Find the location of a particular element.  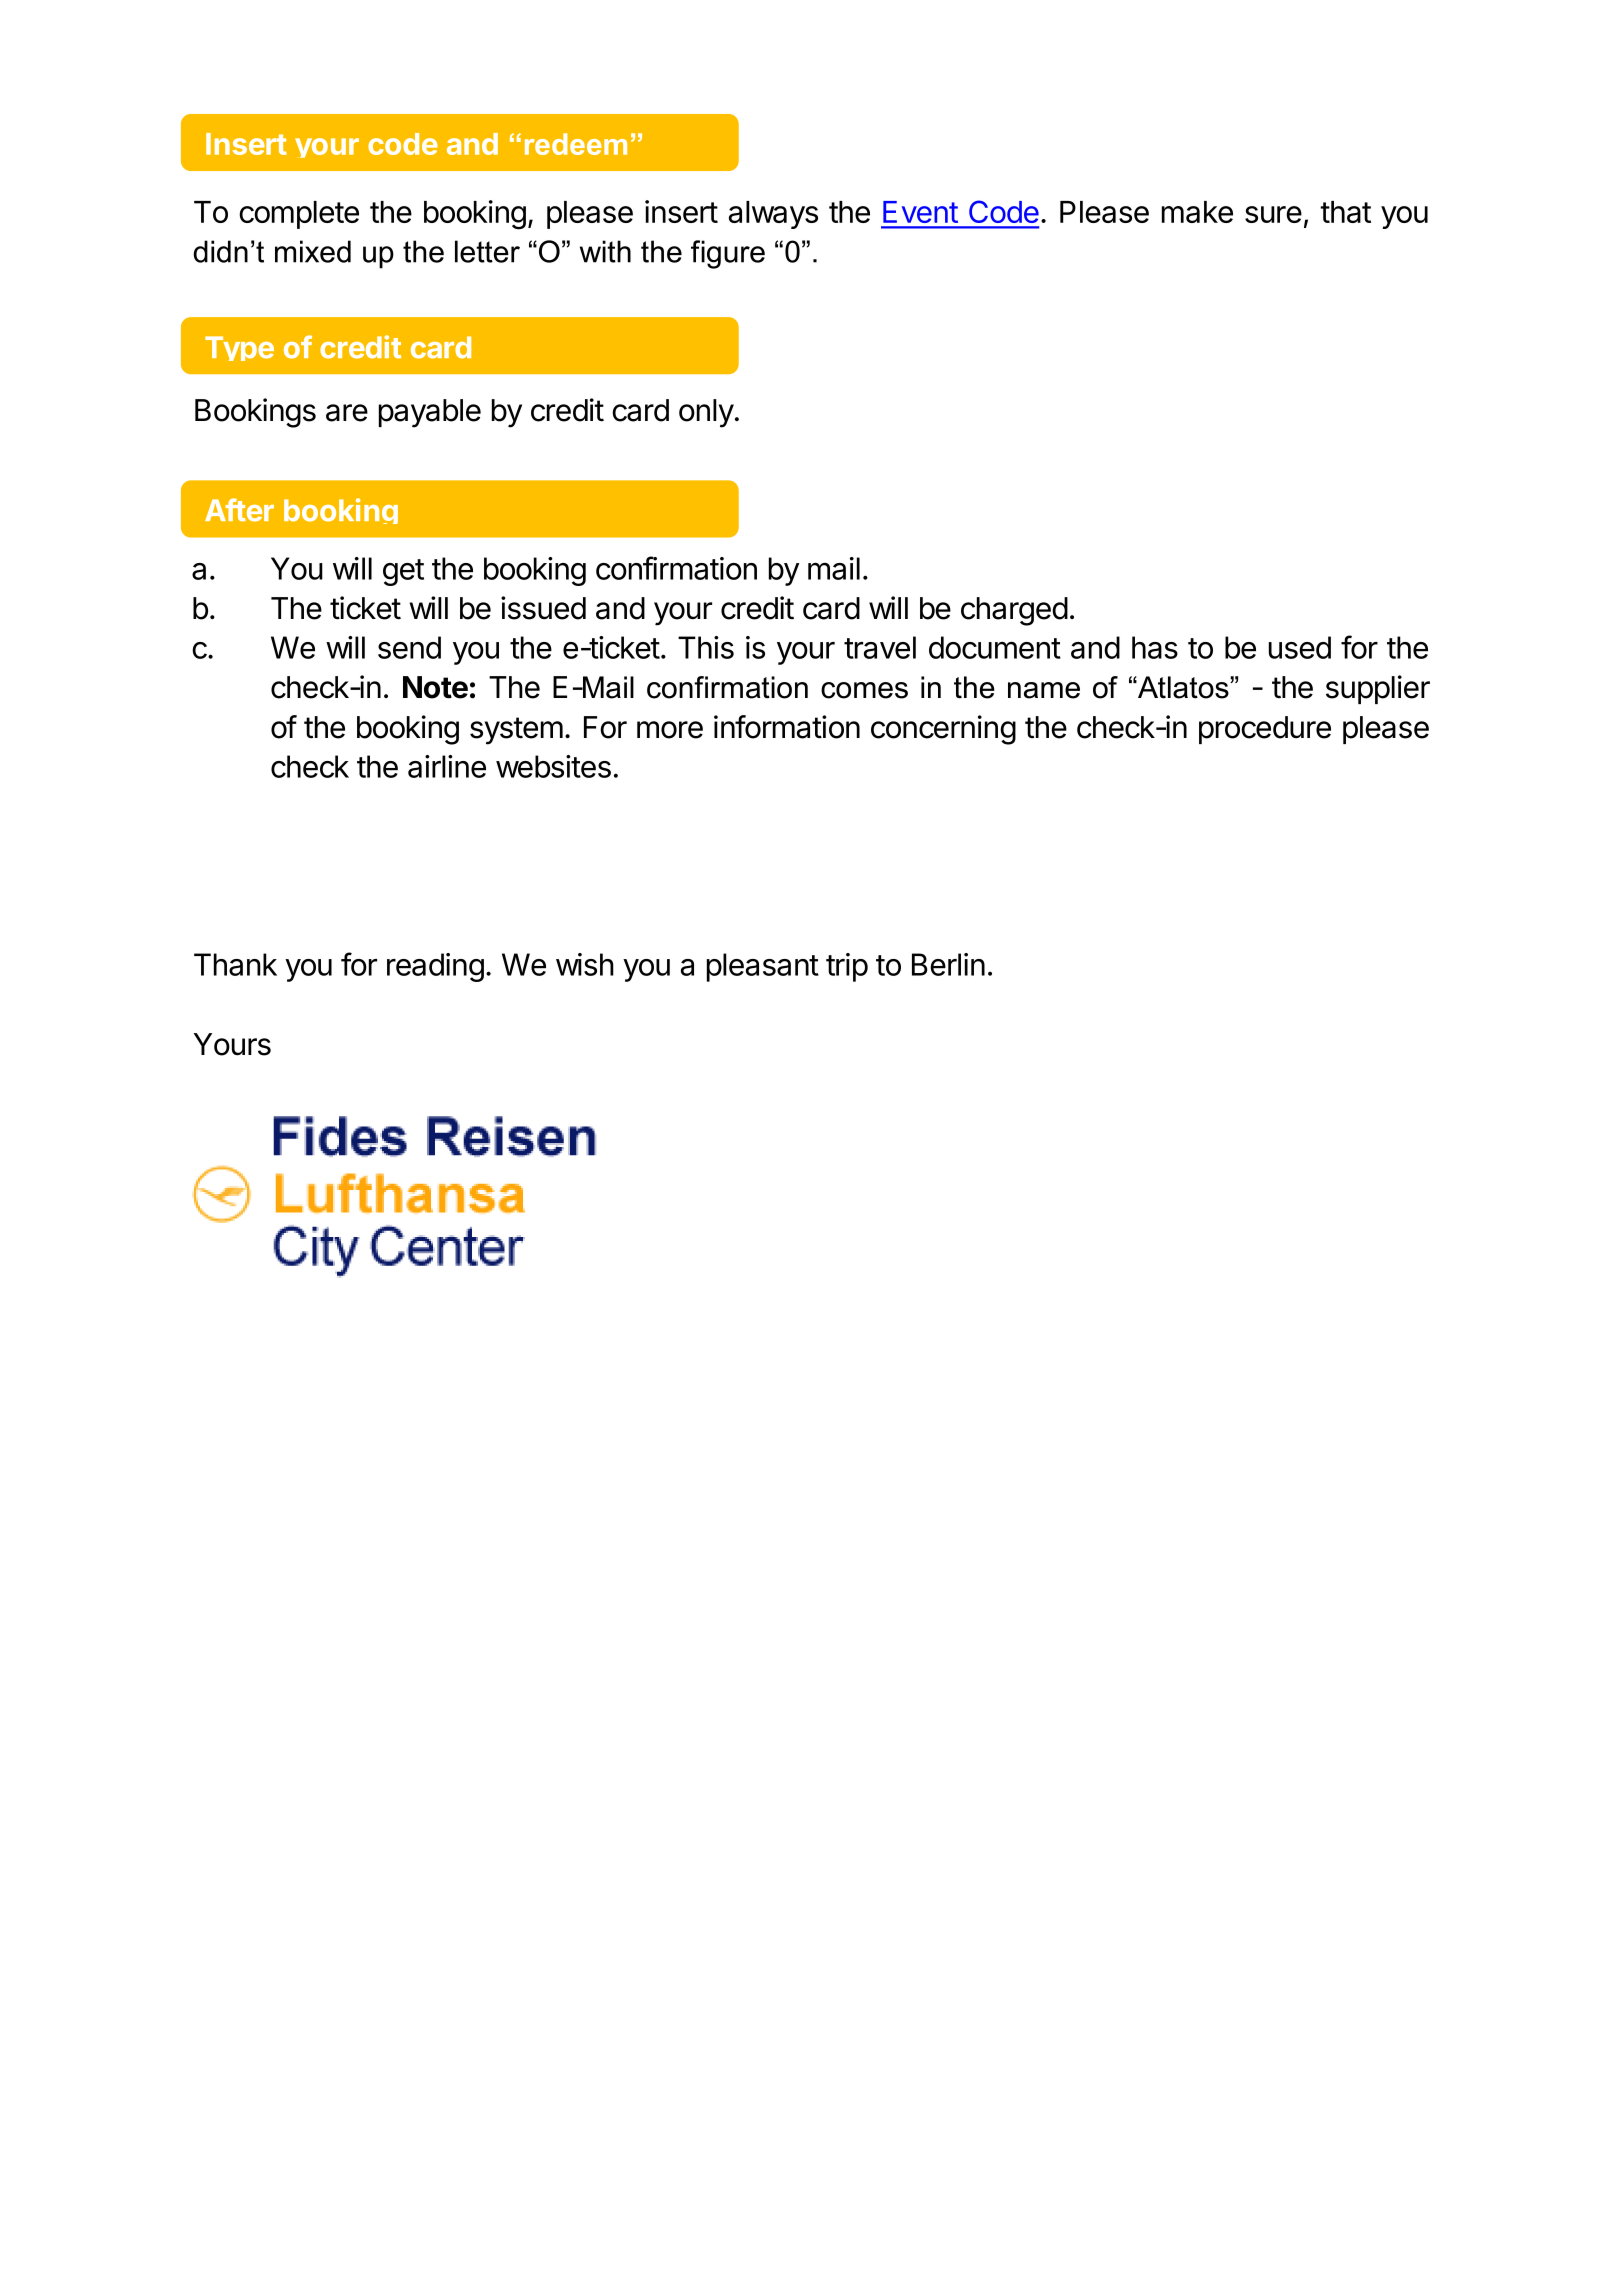

used is located at coordinates (1300, 647).
